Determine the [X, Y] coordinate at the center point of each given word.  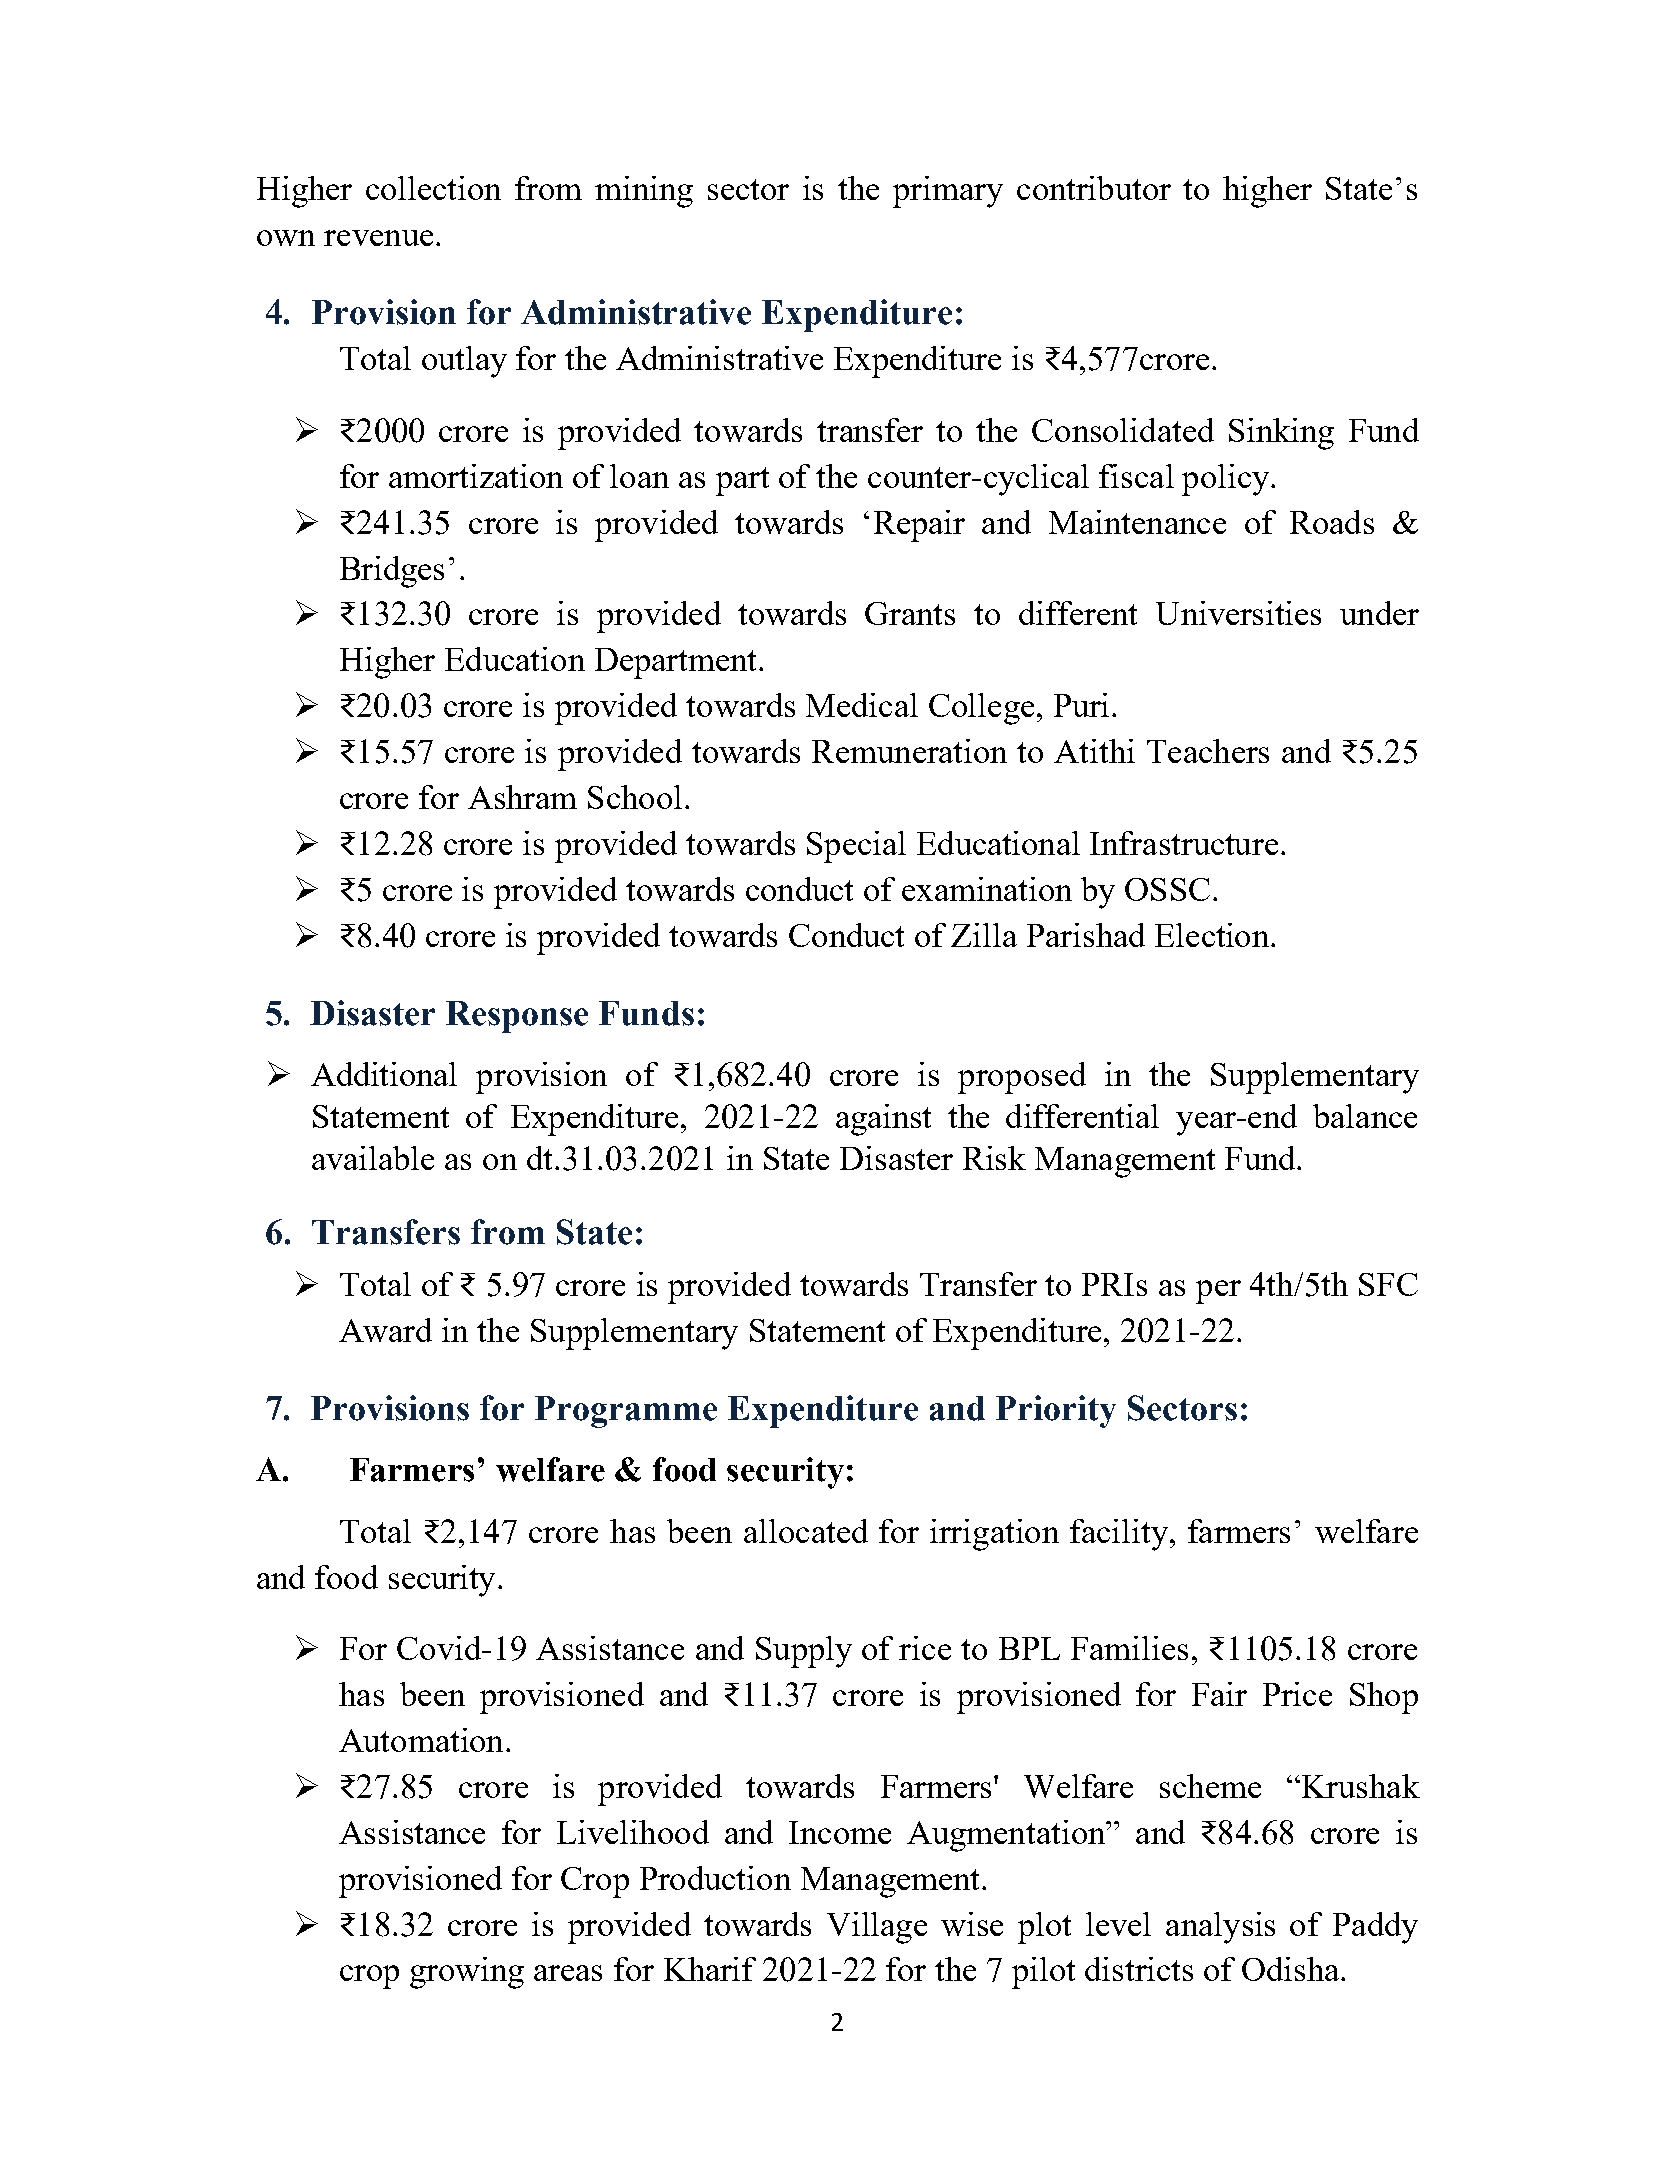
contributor [1094, 188]
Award [385, 1330]
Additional [384, 1074]
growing [467, 1973]
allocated [806, 1531]
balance [1365, 1116]
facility [1119, 1535]
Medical [862, 705]
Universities [1238, 613]
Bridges [392, 572]
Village [877, 1928]
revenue [378, 238]
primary [948, 192]
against [883, 1120]
